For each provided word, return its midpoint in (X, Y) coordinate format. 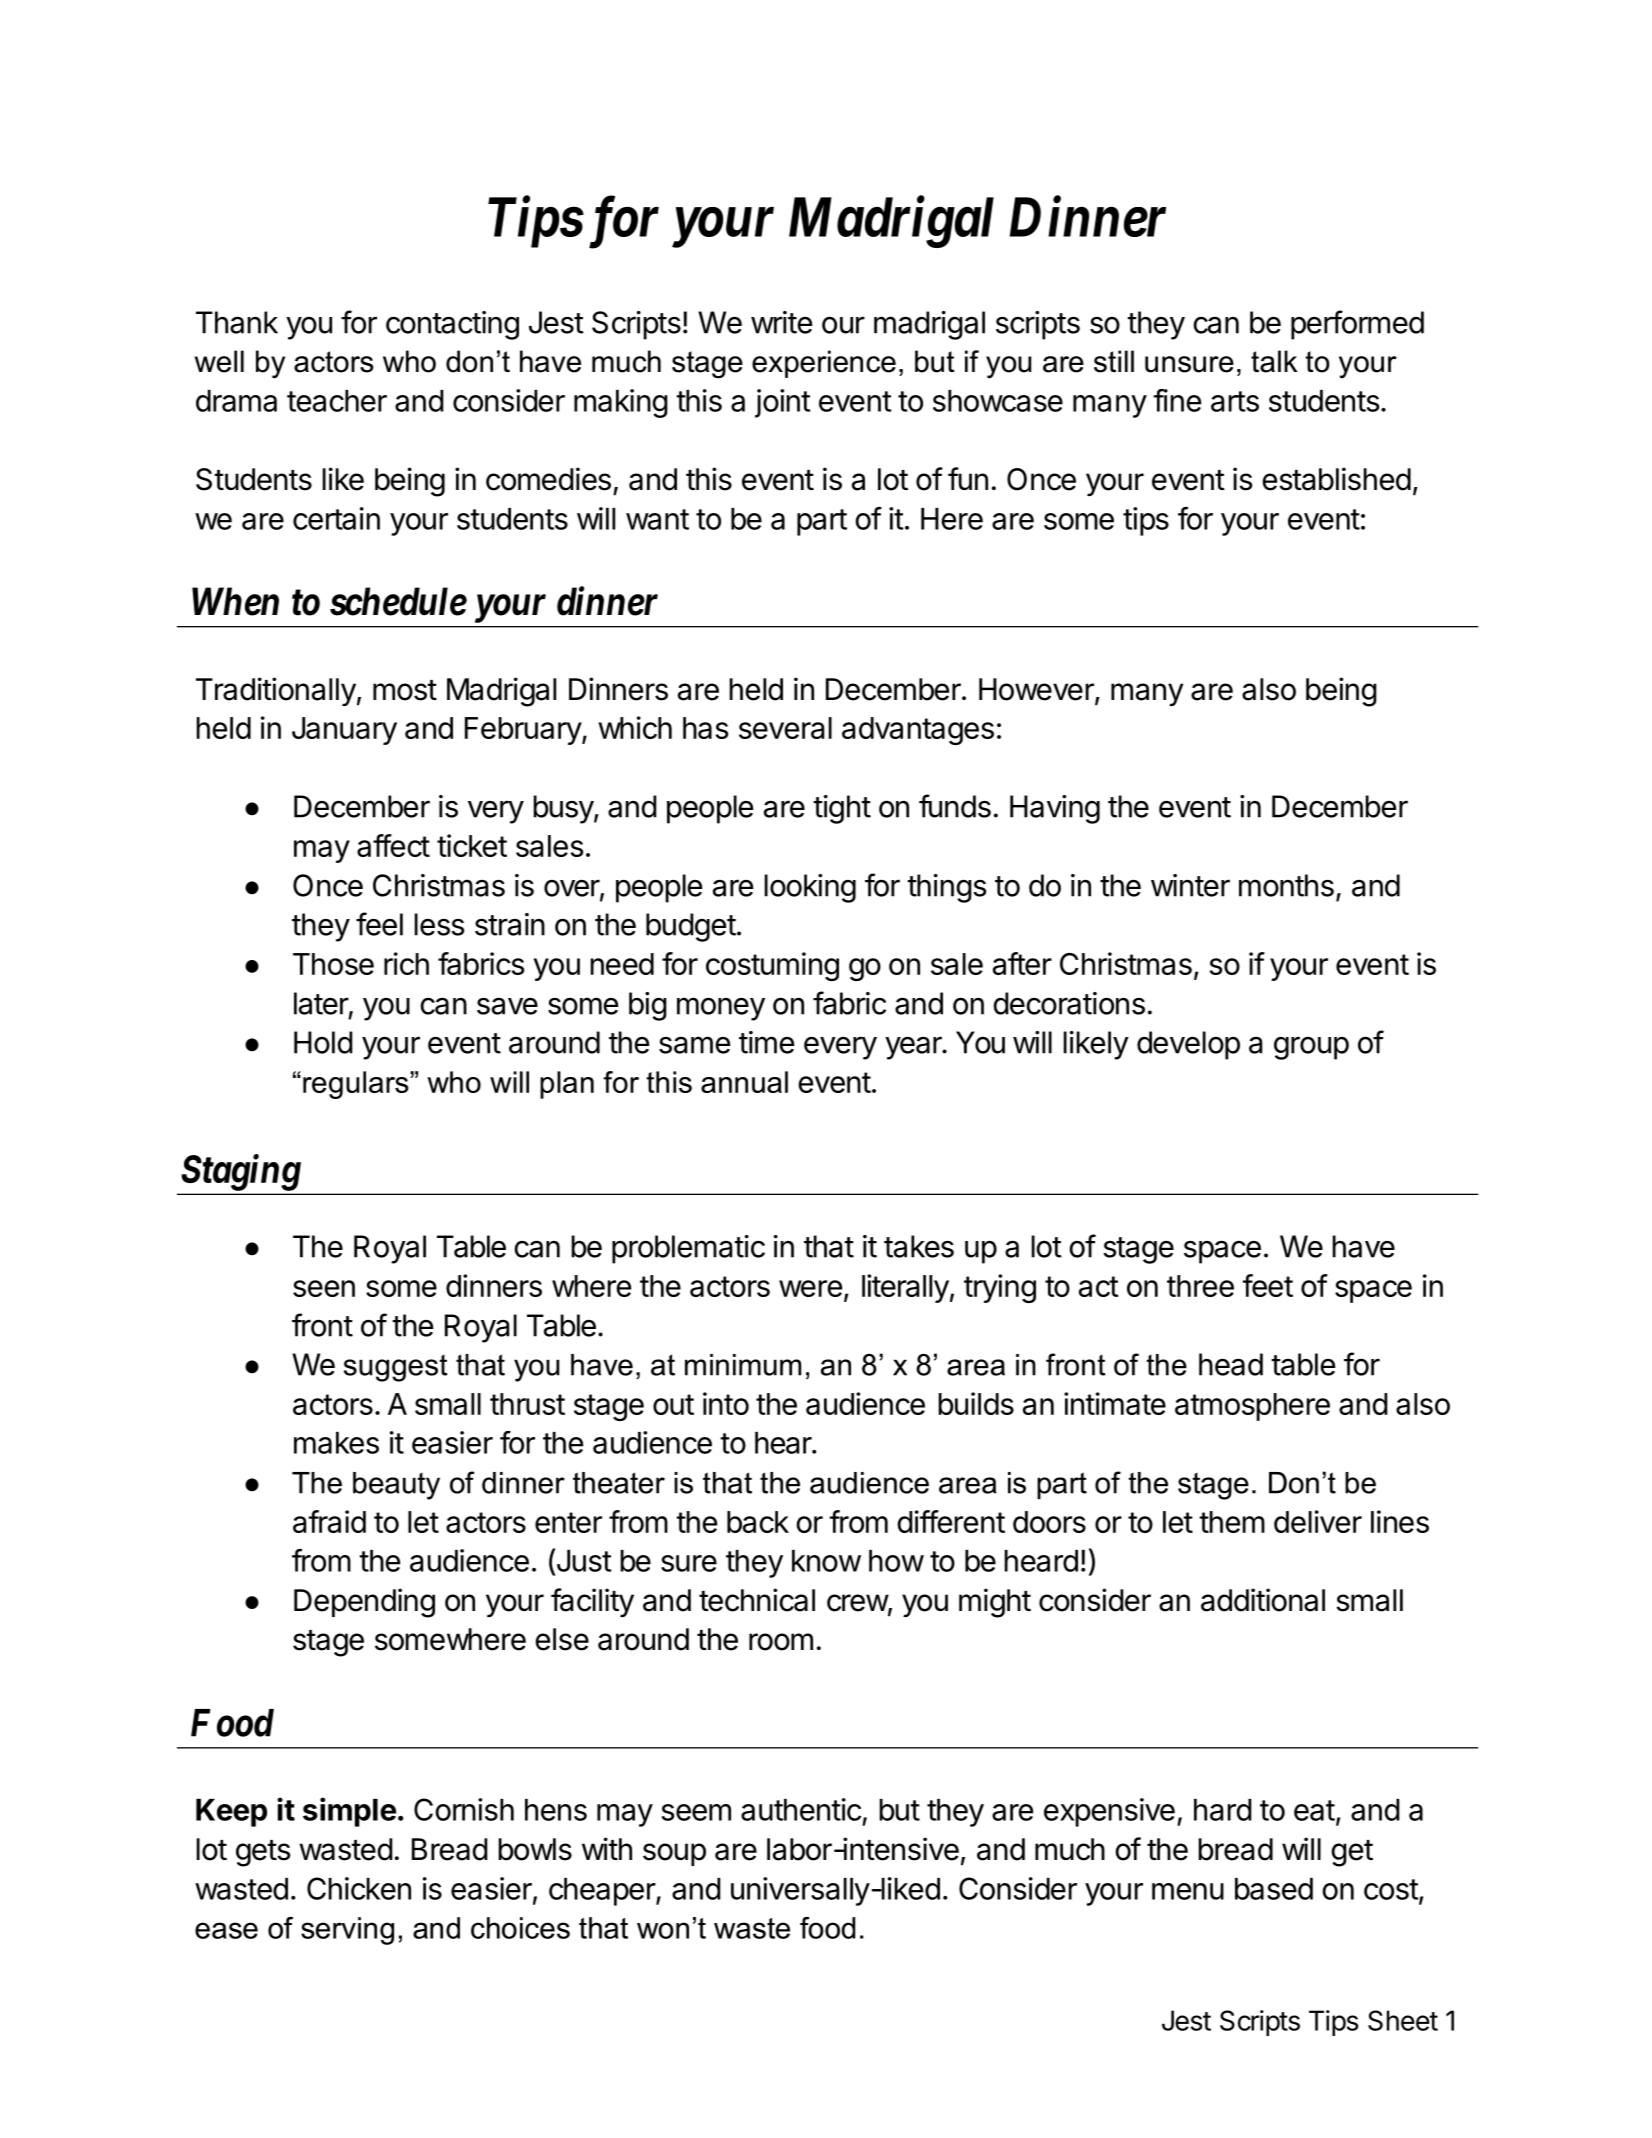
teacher (337, 401)
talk (1274, 361)
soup (674, 1854)
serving (347, 1931)
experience (824, 364)
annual (744, 1082)
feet (1267, 1285)
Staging (241, 1172)
